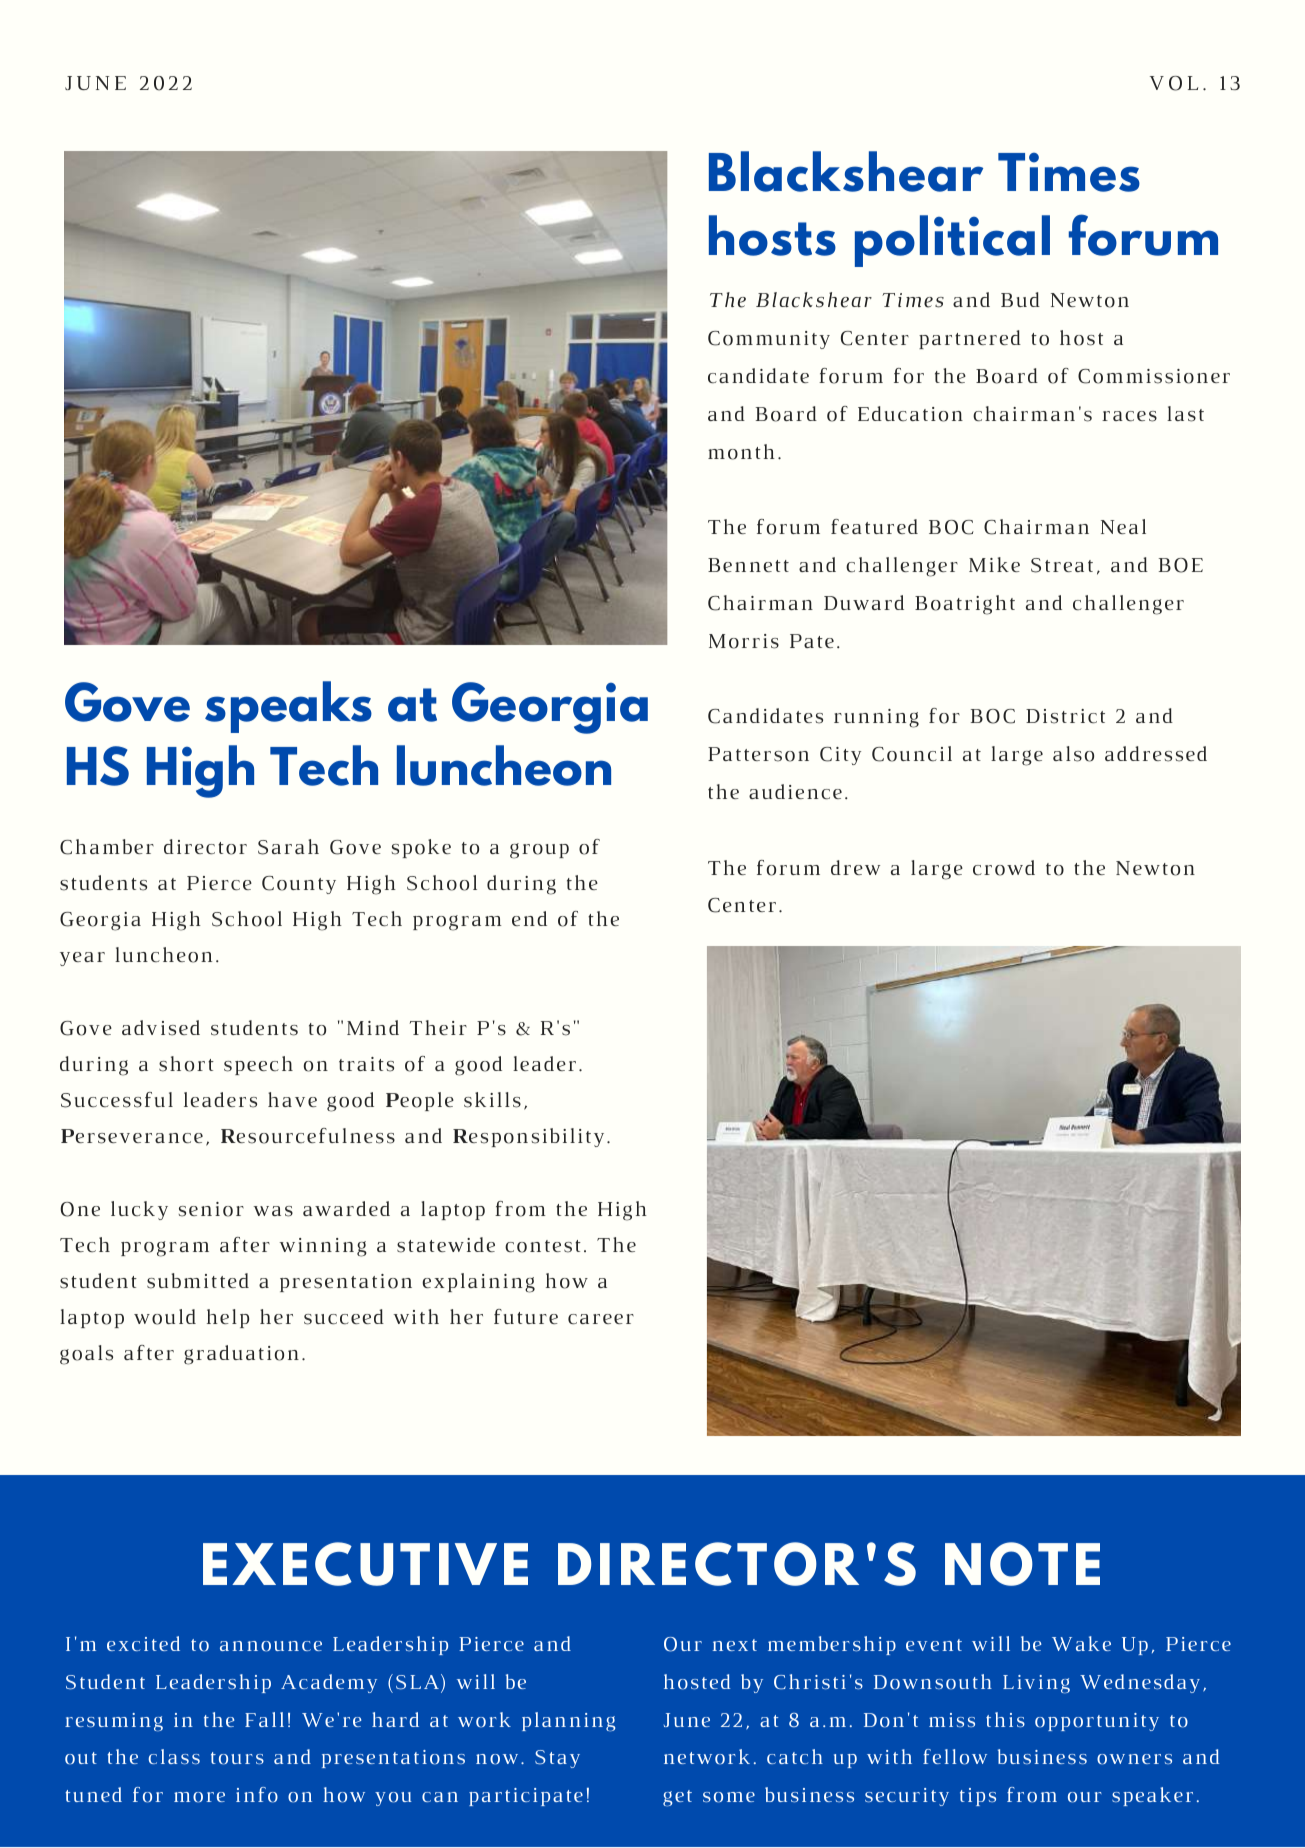 This image has height=1848, width=1305. Describe the element at coordinates (1097, 1722) in the image. I see `opportunity` at that location.
